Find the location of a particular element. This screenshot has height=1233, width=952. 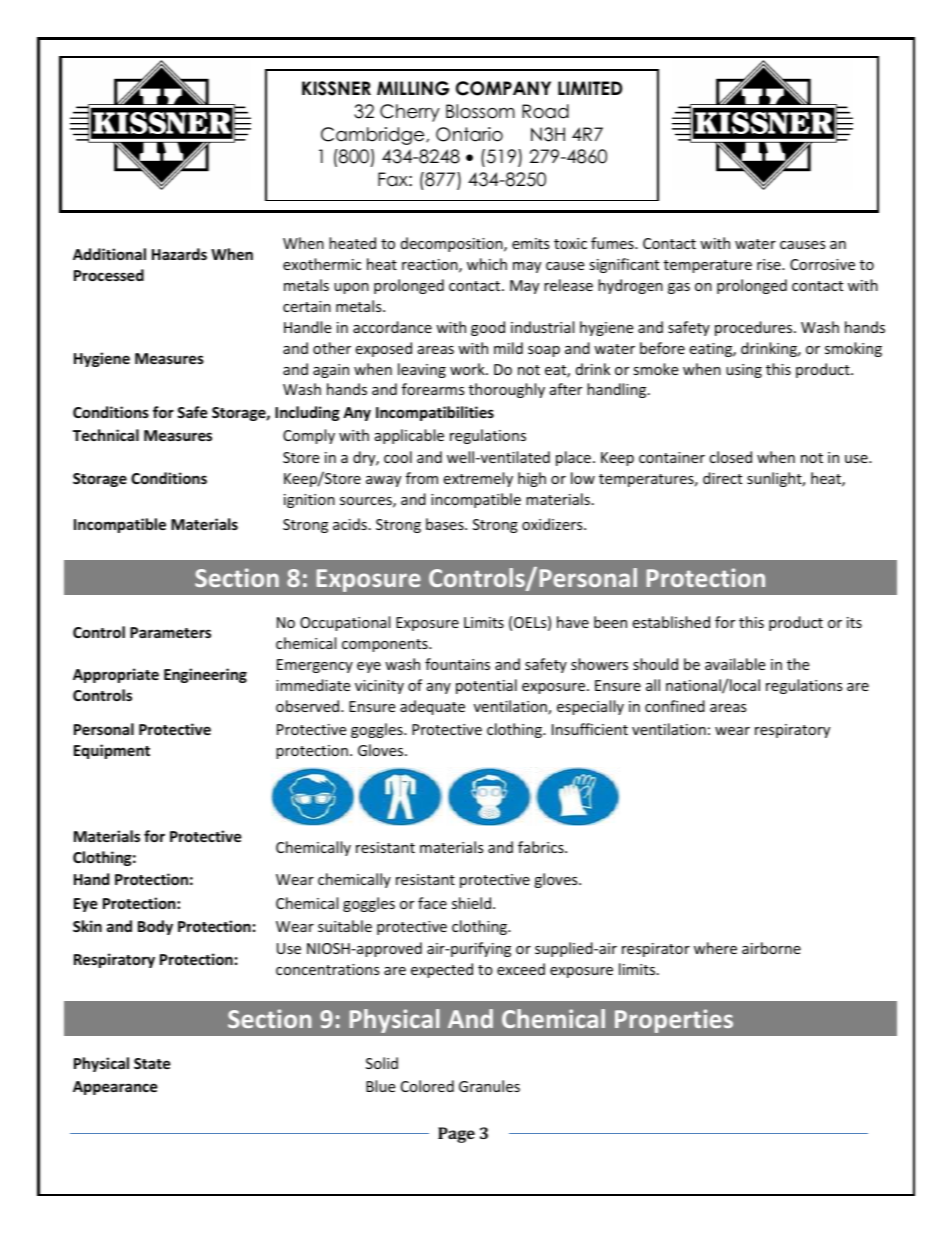

using is located at coordinates (744, 371).
